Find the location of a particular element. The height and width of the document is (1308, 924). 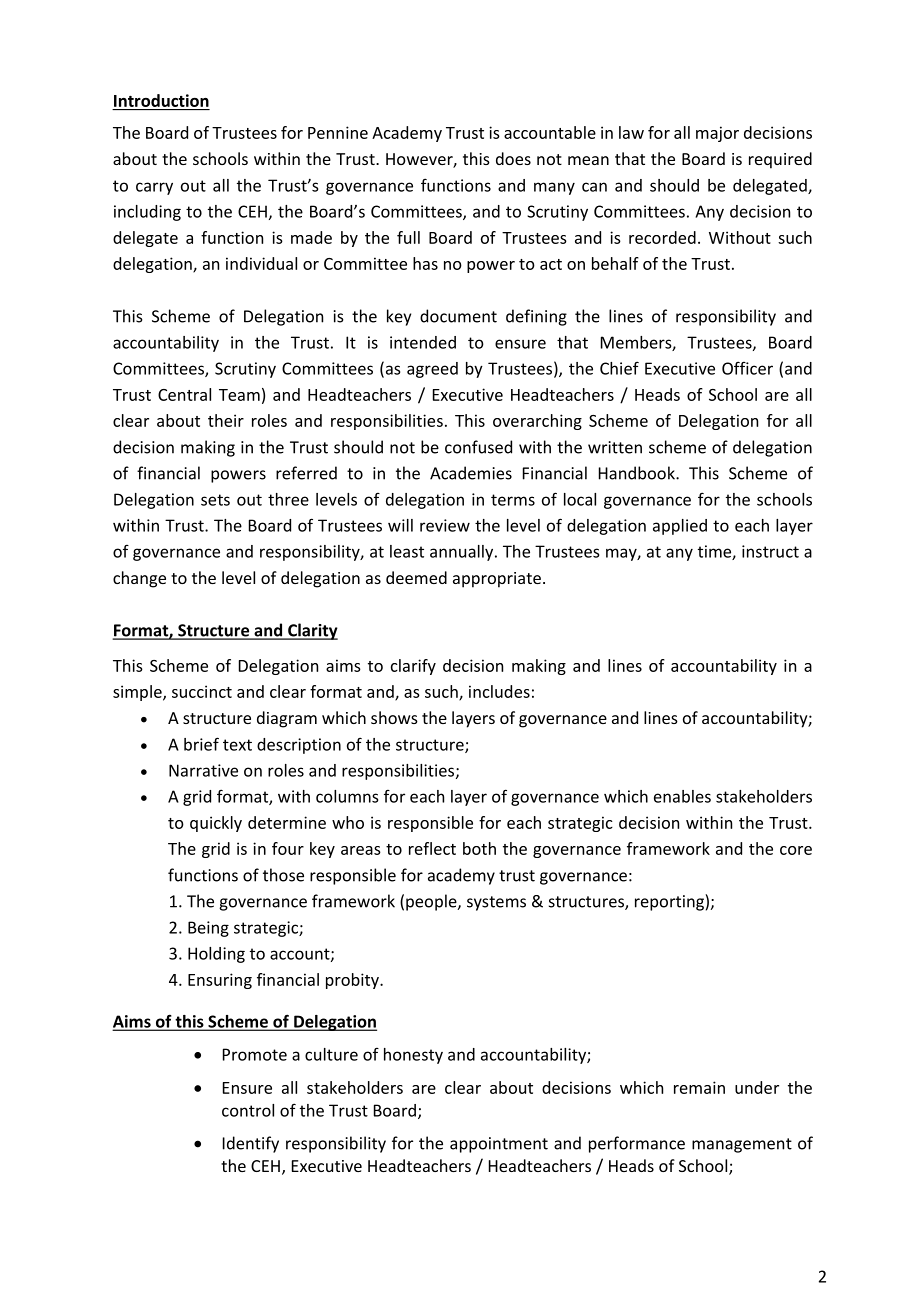

reporting is located at coordinates (670, 902).
